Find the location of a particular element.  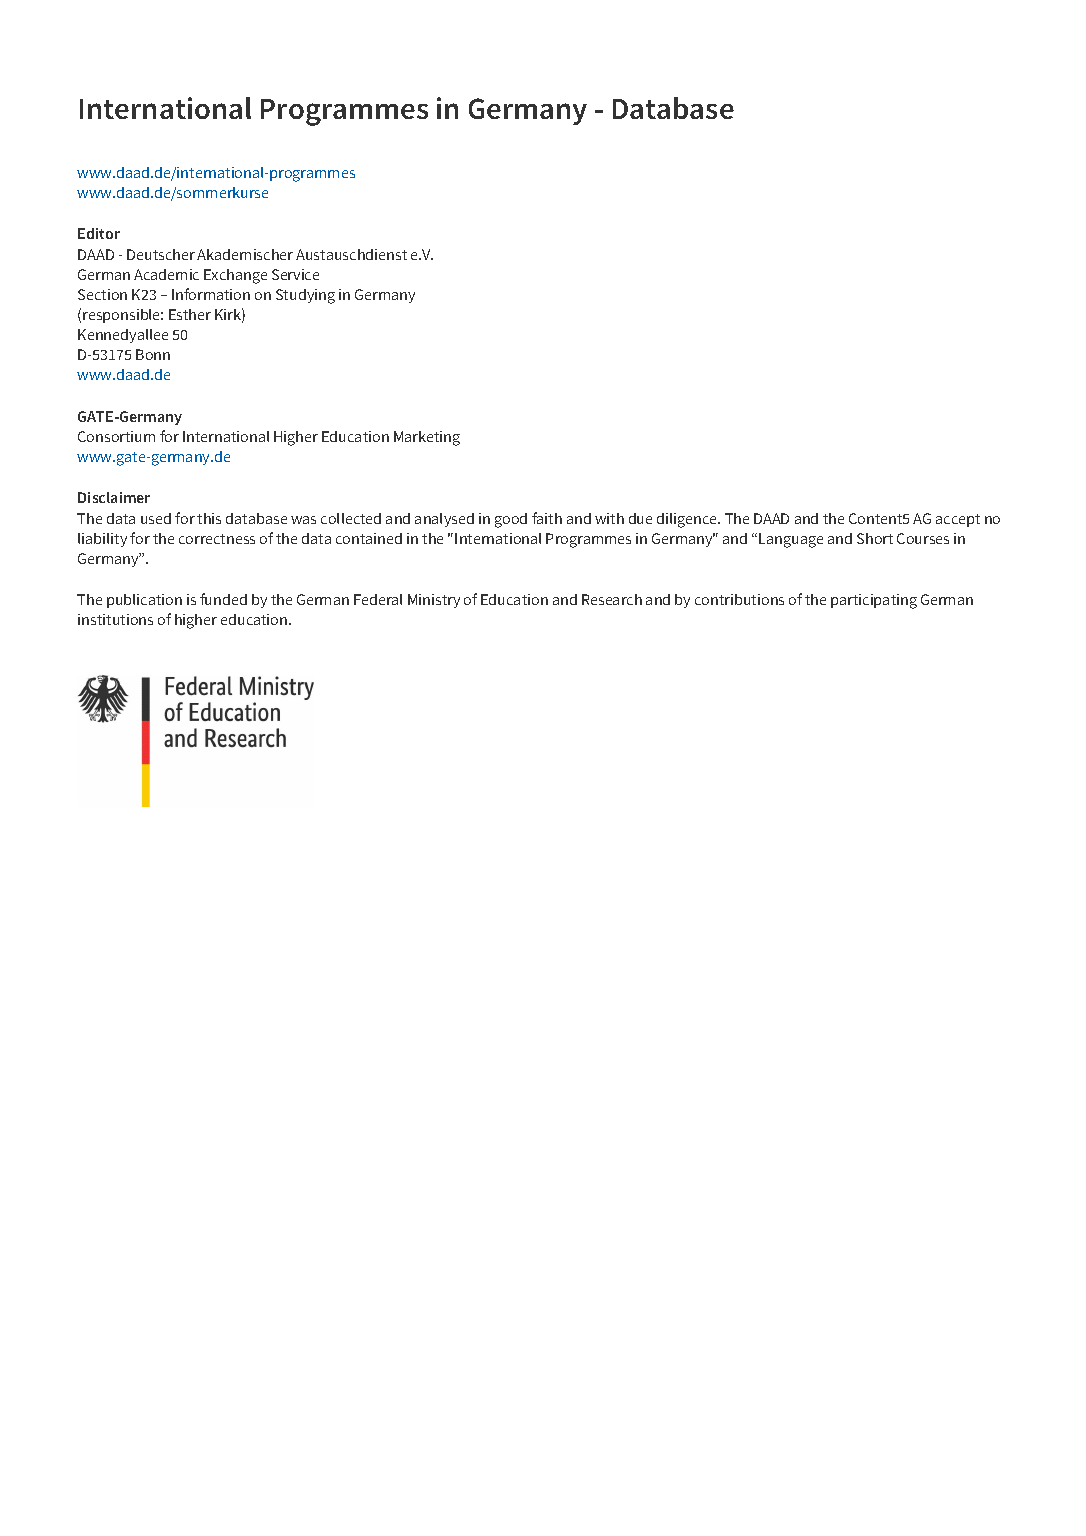

good is located at coordinates (511, 520).
